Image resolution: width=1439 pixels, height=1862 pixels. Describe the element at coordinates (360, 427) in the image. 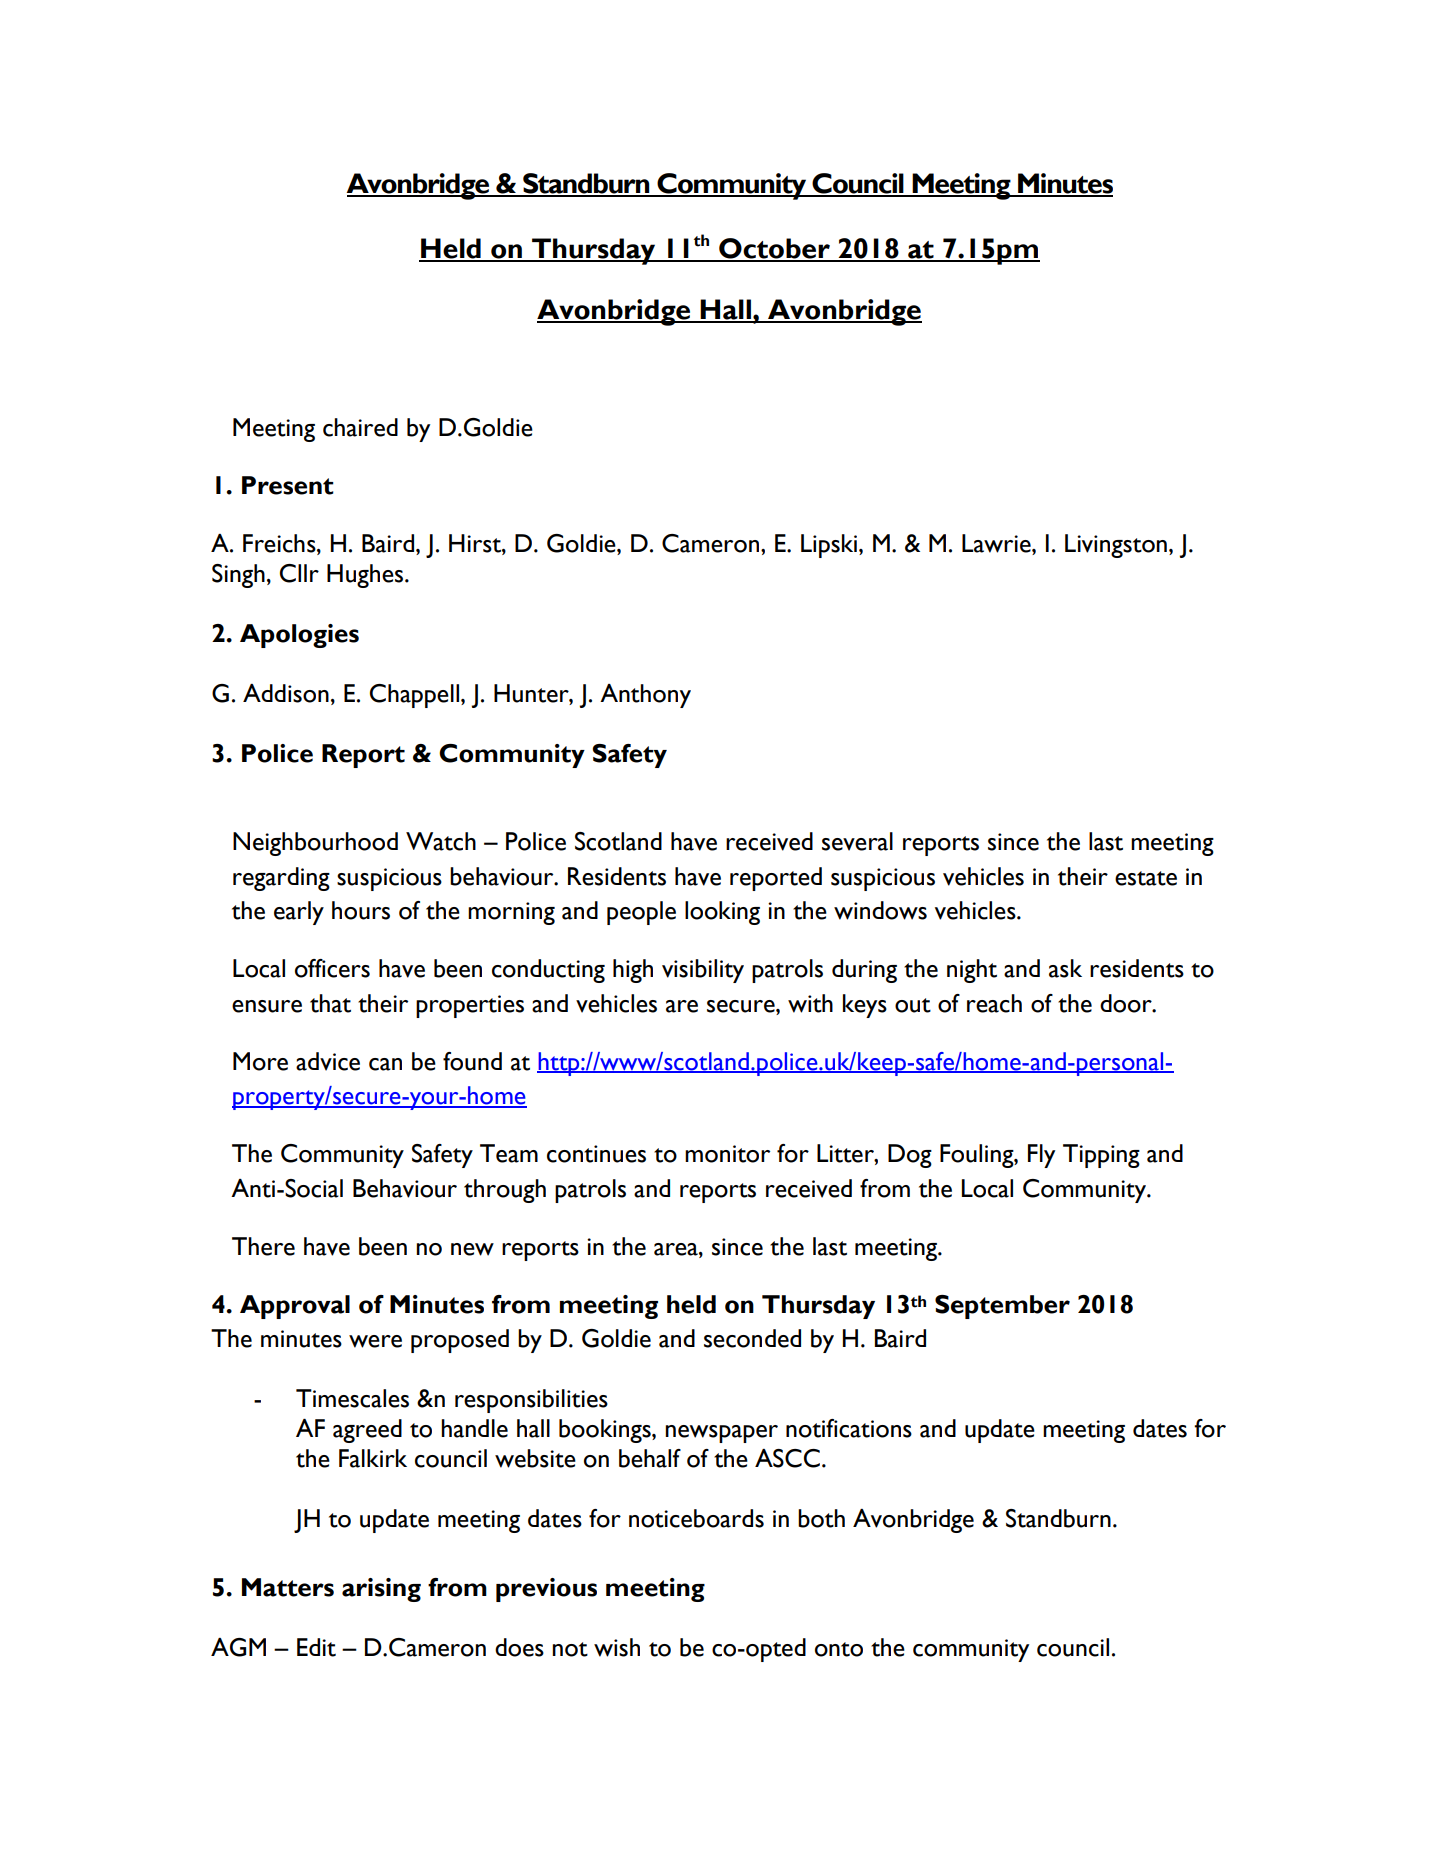

I see `chaired` at that location.
